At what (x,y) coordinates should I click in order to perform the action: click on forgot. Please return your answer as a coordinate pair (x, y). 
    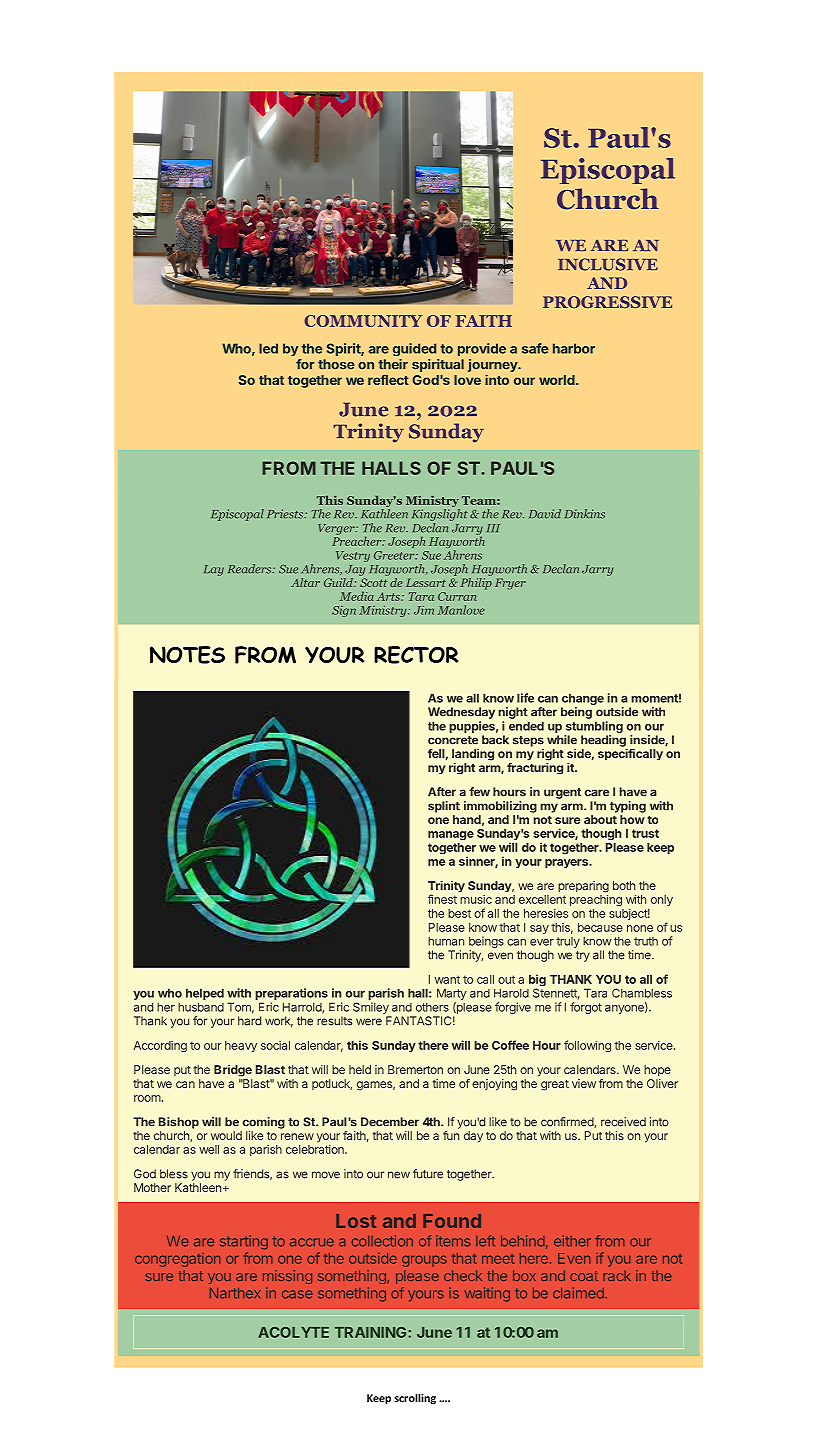
    Looking at the image, I should click on (586, 1008).
